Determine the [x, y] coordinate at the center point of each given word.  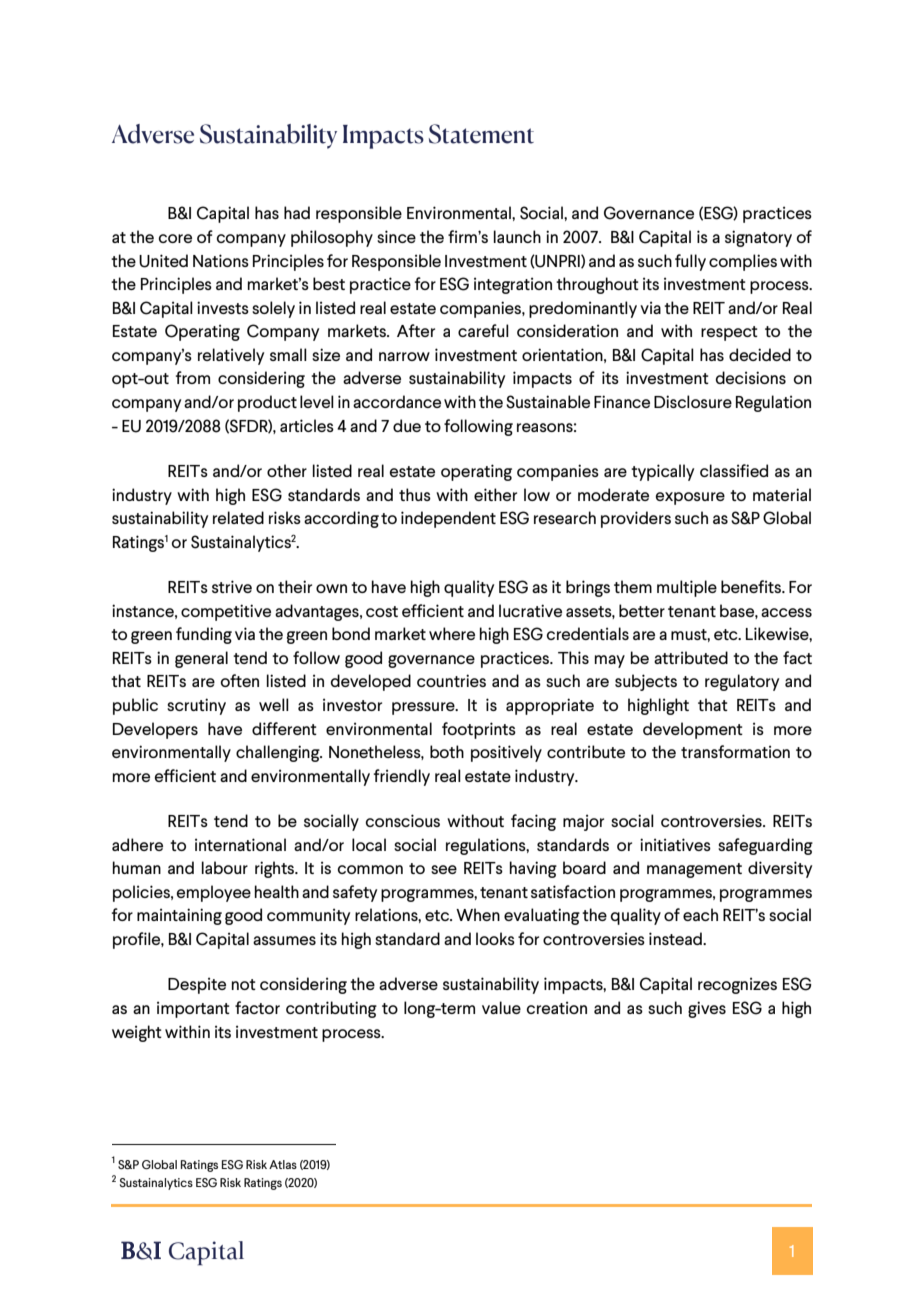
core [175, 238]
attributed [691, 657]
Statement [481, 134]
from [193, 377]
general [201, 659]
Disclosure [693, 401]
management [694, 870]
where [452, 633]
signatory [758, 238]
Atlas [283, 1164]
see [444, 869]
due [407, 425]
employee [214, 893]
